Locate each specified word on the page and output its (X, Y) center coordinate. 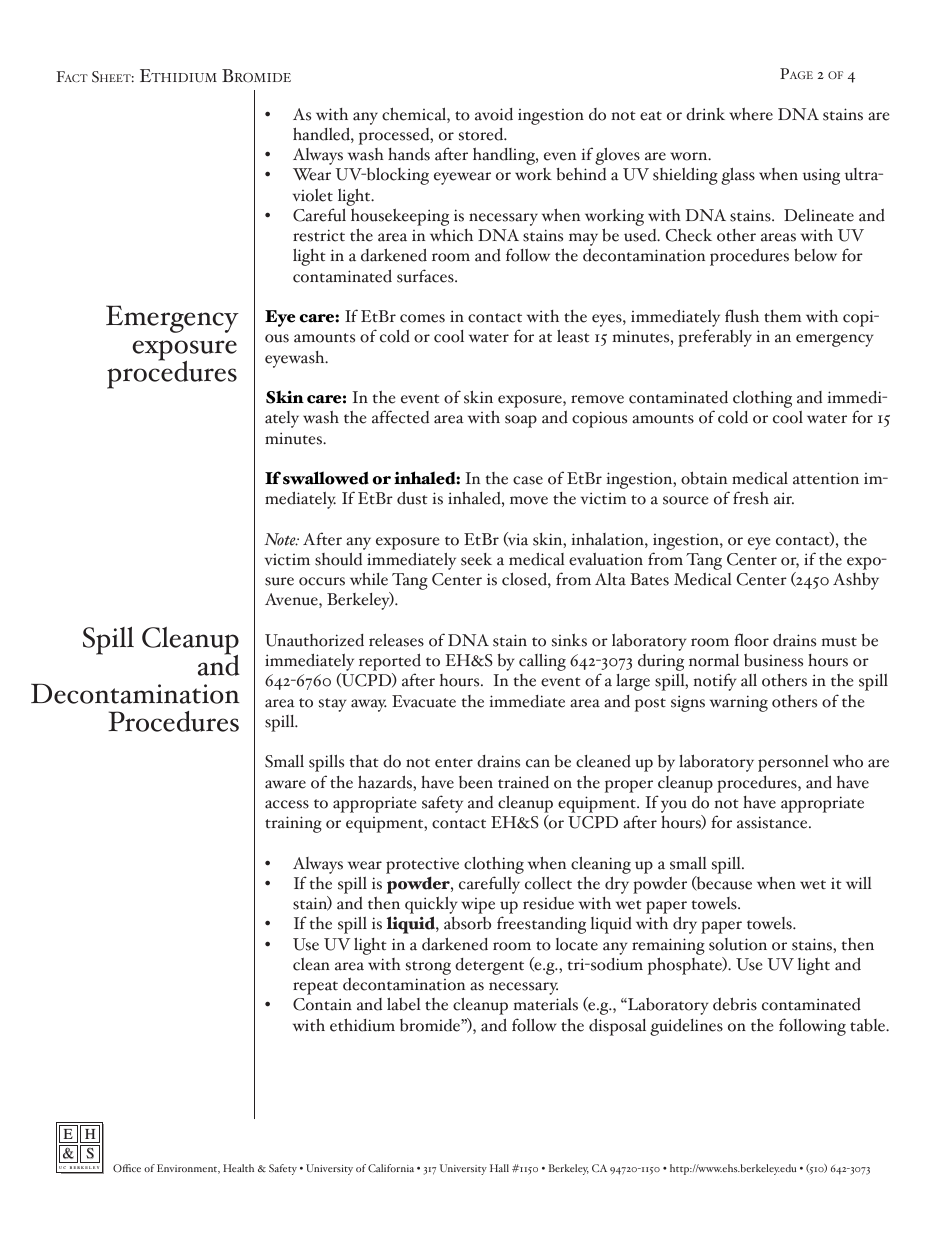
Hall (499, 1168)
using (821, 176)
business (773, 660)
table (869, 1025)
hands (409, 154)
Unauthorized (314, 640)
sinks (569, 640)
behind (581, 174)
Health (238, 1168)
